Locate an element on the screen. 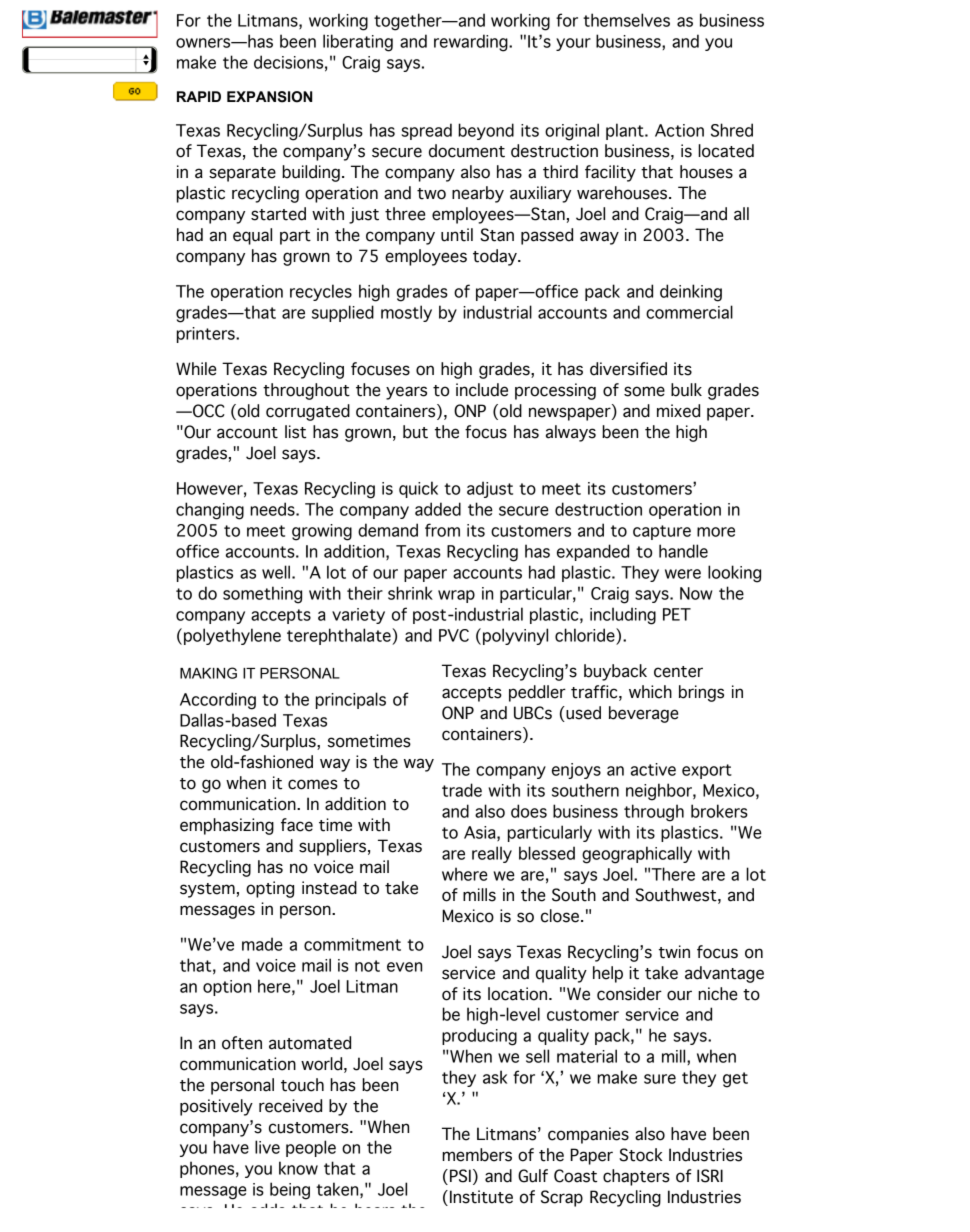 The image size is (970, 1232). themselves is located at coordinates (626, 20).
